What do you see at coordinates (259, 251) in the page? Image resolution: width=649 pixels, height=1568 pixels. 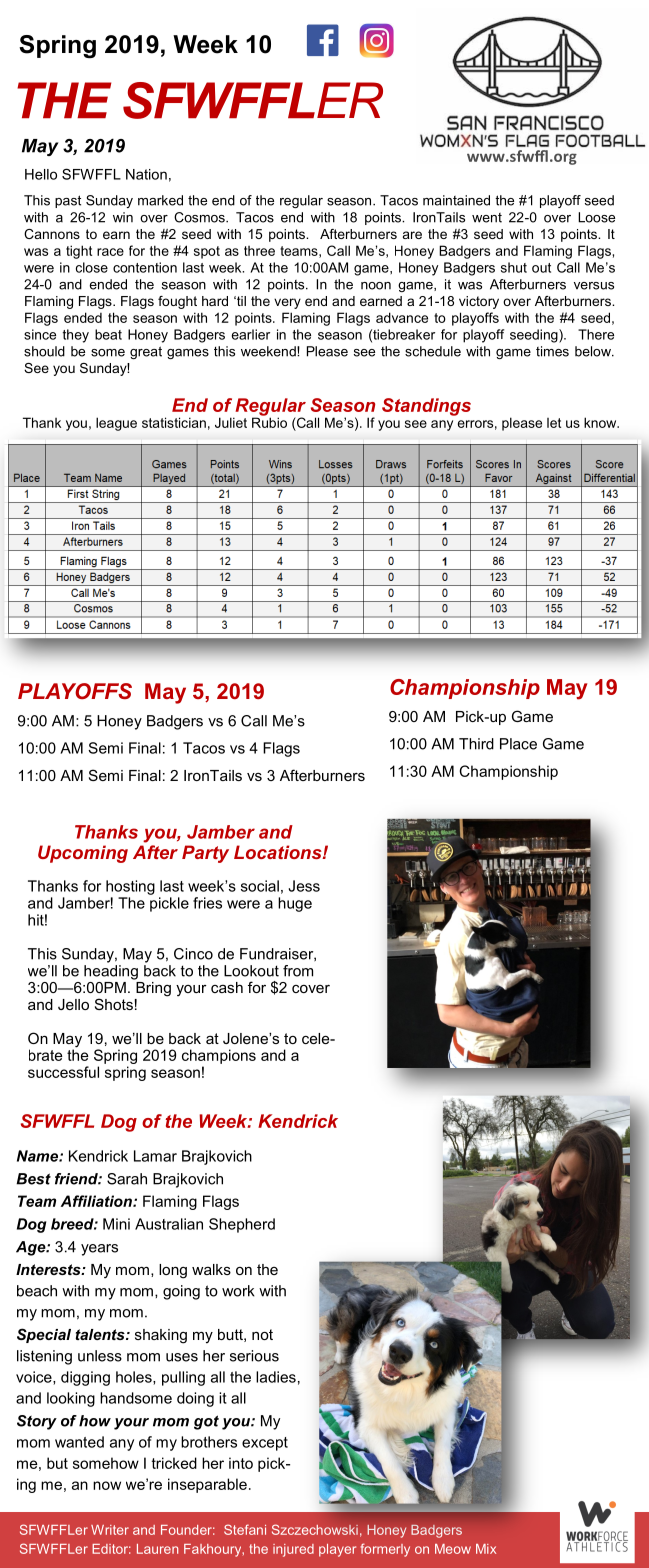 I see `three` at bounding box center [259, 251].
